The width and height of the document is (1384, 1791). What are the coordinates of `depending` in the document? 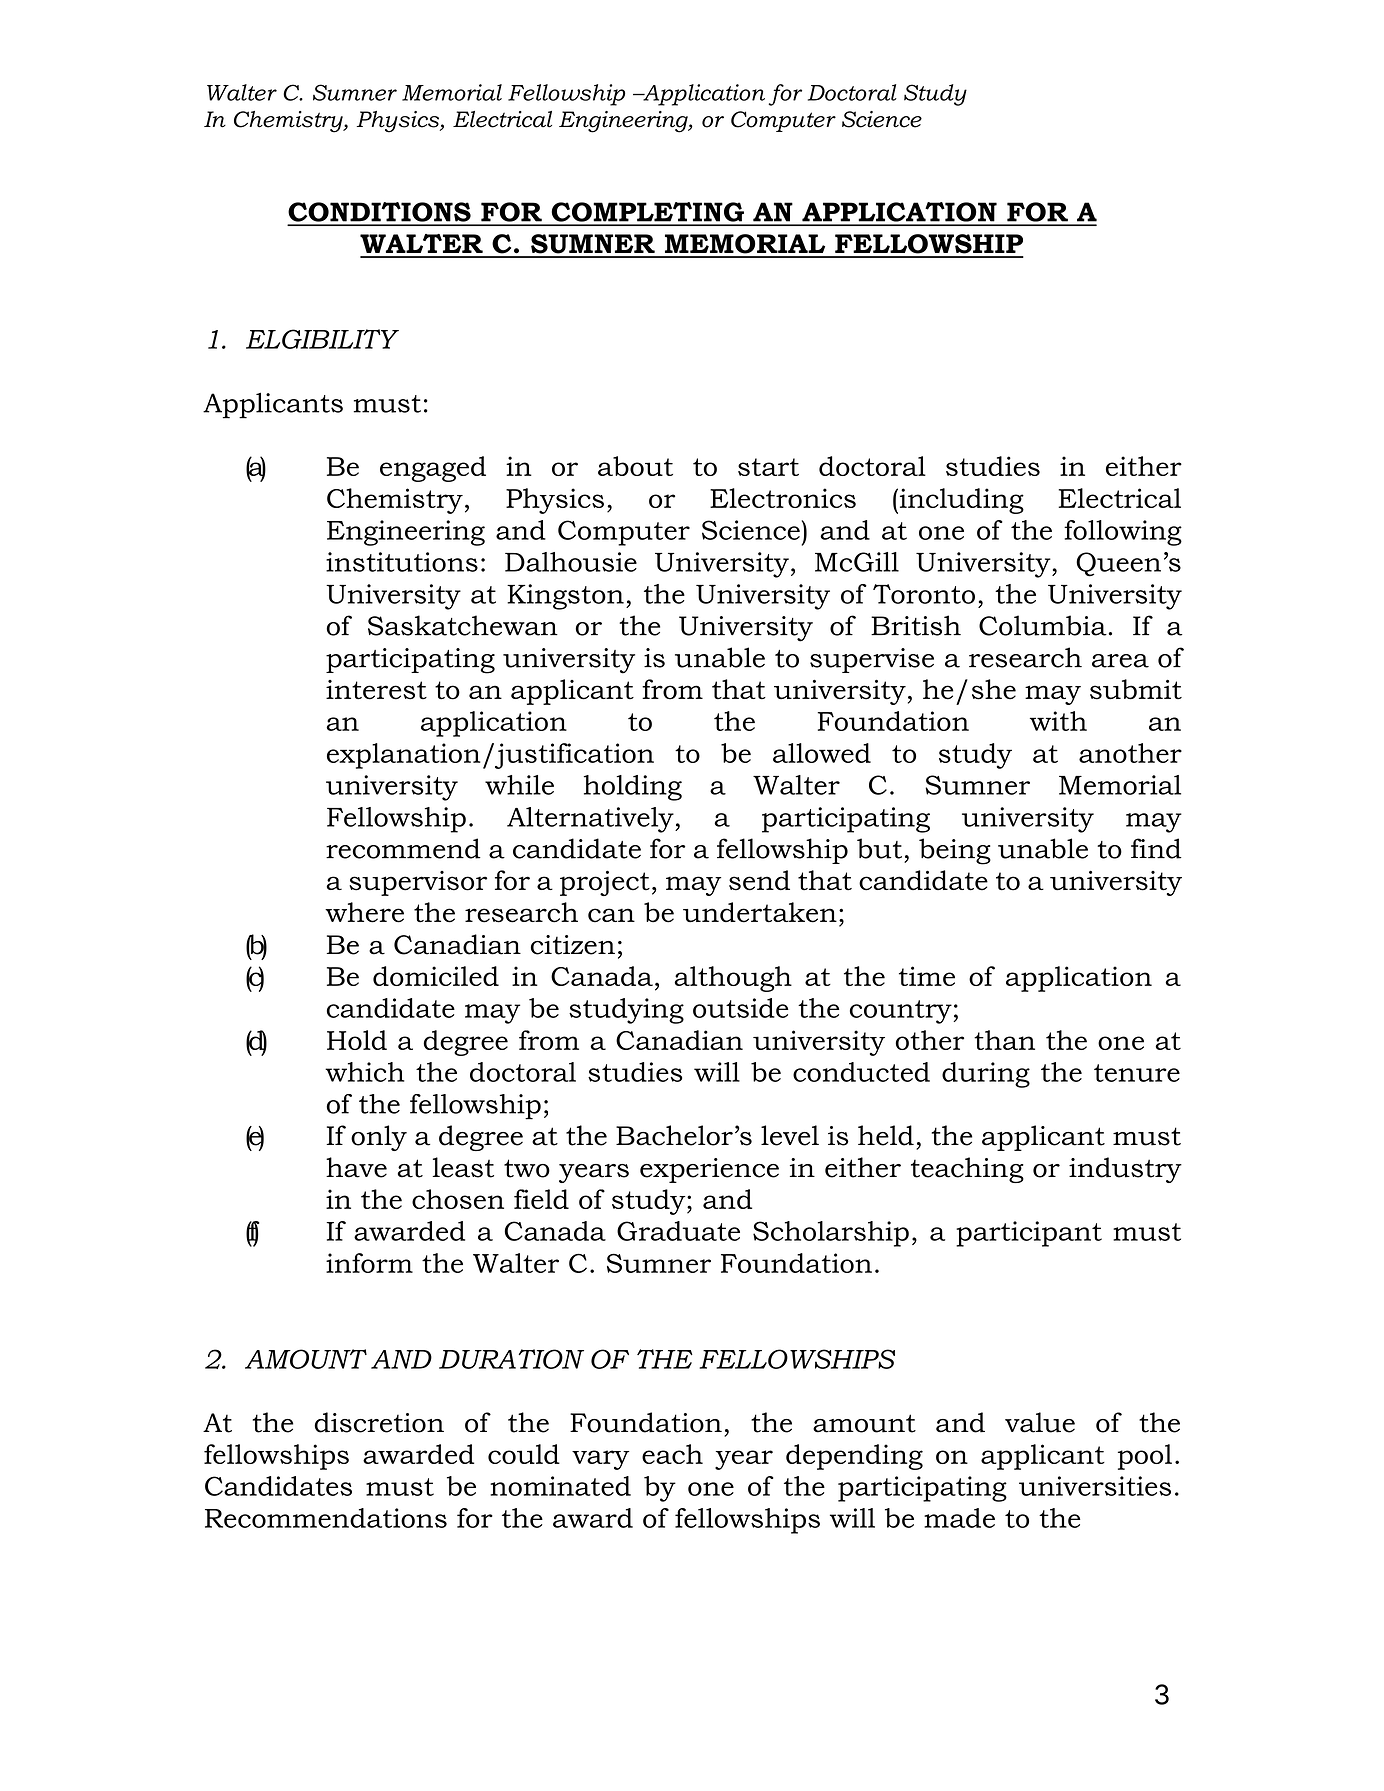 It's located at (854, 1457).
